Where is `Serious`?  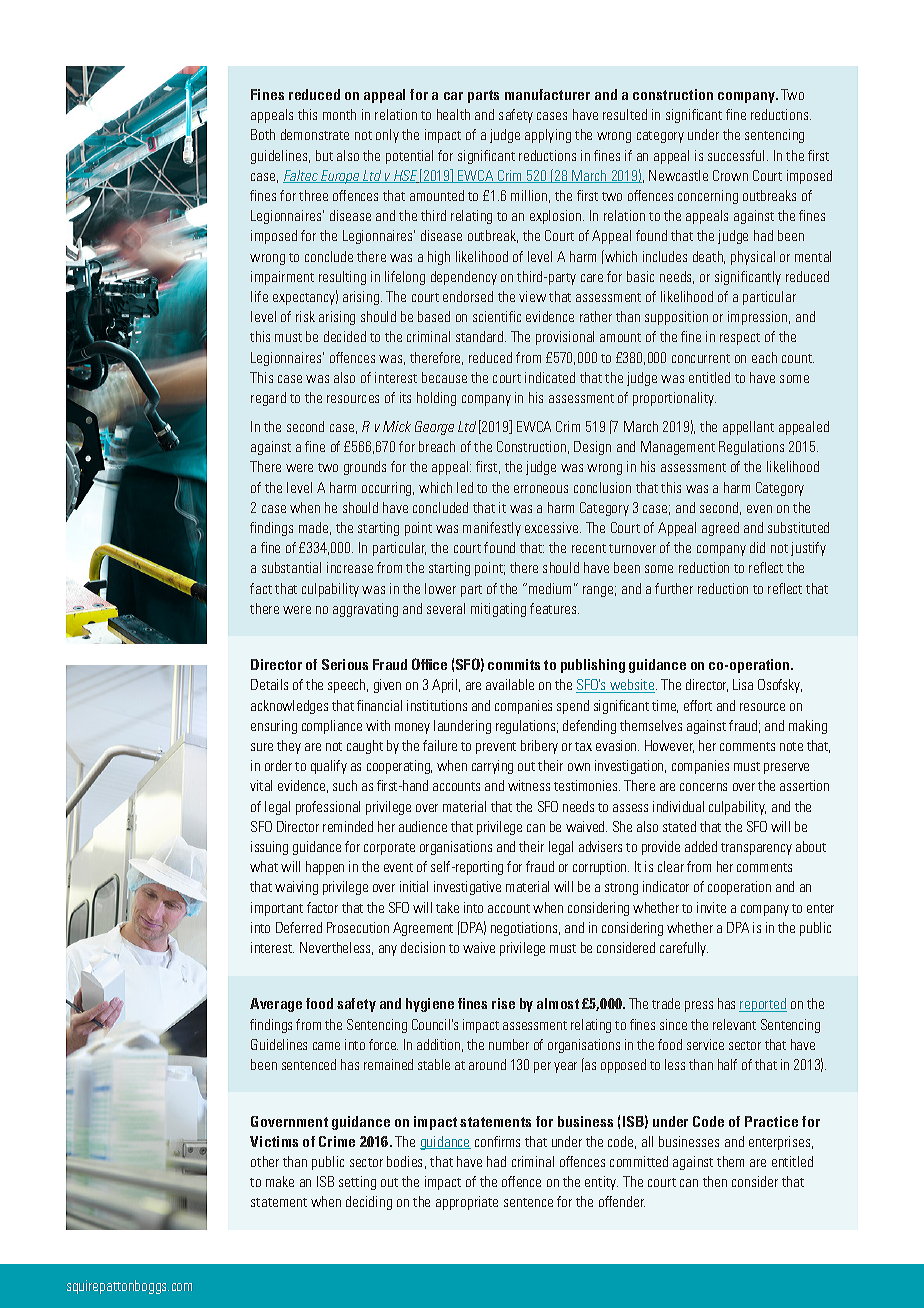 Serious is located at coordinates (345, 664).
